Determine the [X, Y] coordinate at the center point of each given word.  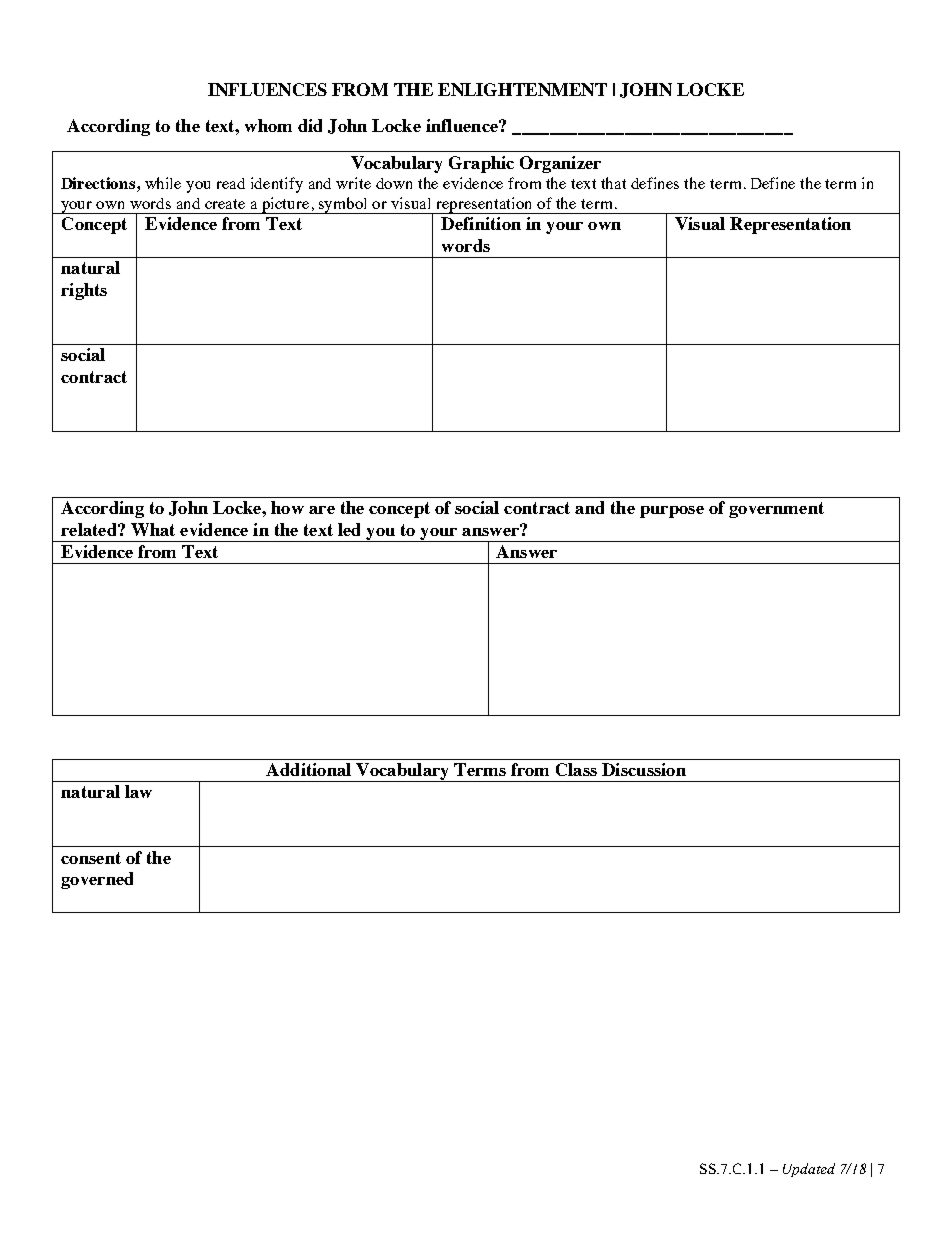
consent [91, 858]
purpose [672, 512]
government [776, 510]
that [613, 183]
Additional [308, 769]
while [163, 183]
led [349, 529]
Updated [809, 1170]
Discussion [644, 769]
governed [97, 880]
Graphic [481, 164]
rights [84, 291]
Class [576, 769]
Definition [481, 223]
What [153, 529]
